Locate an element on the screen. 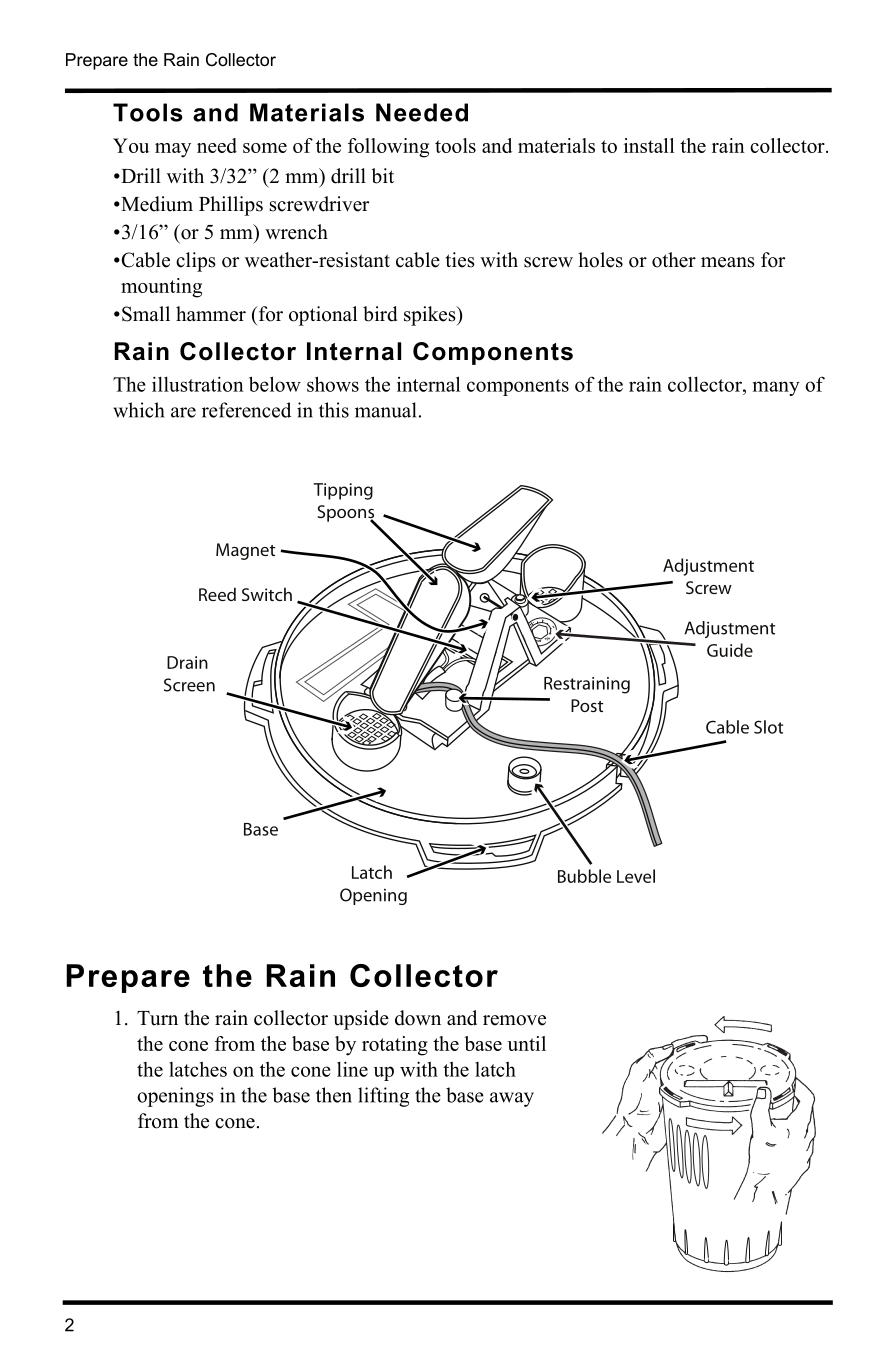 This screenshot has width=887, height=1372. bit is located at coordinates (382, 176).
